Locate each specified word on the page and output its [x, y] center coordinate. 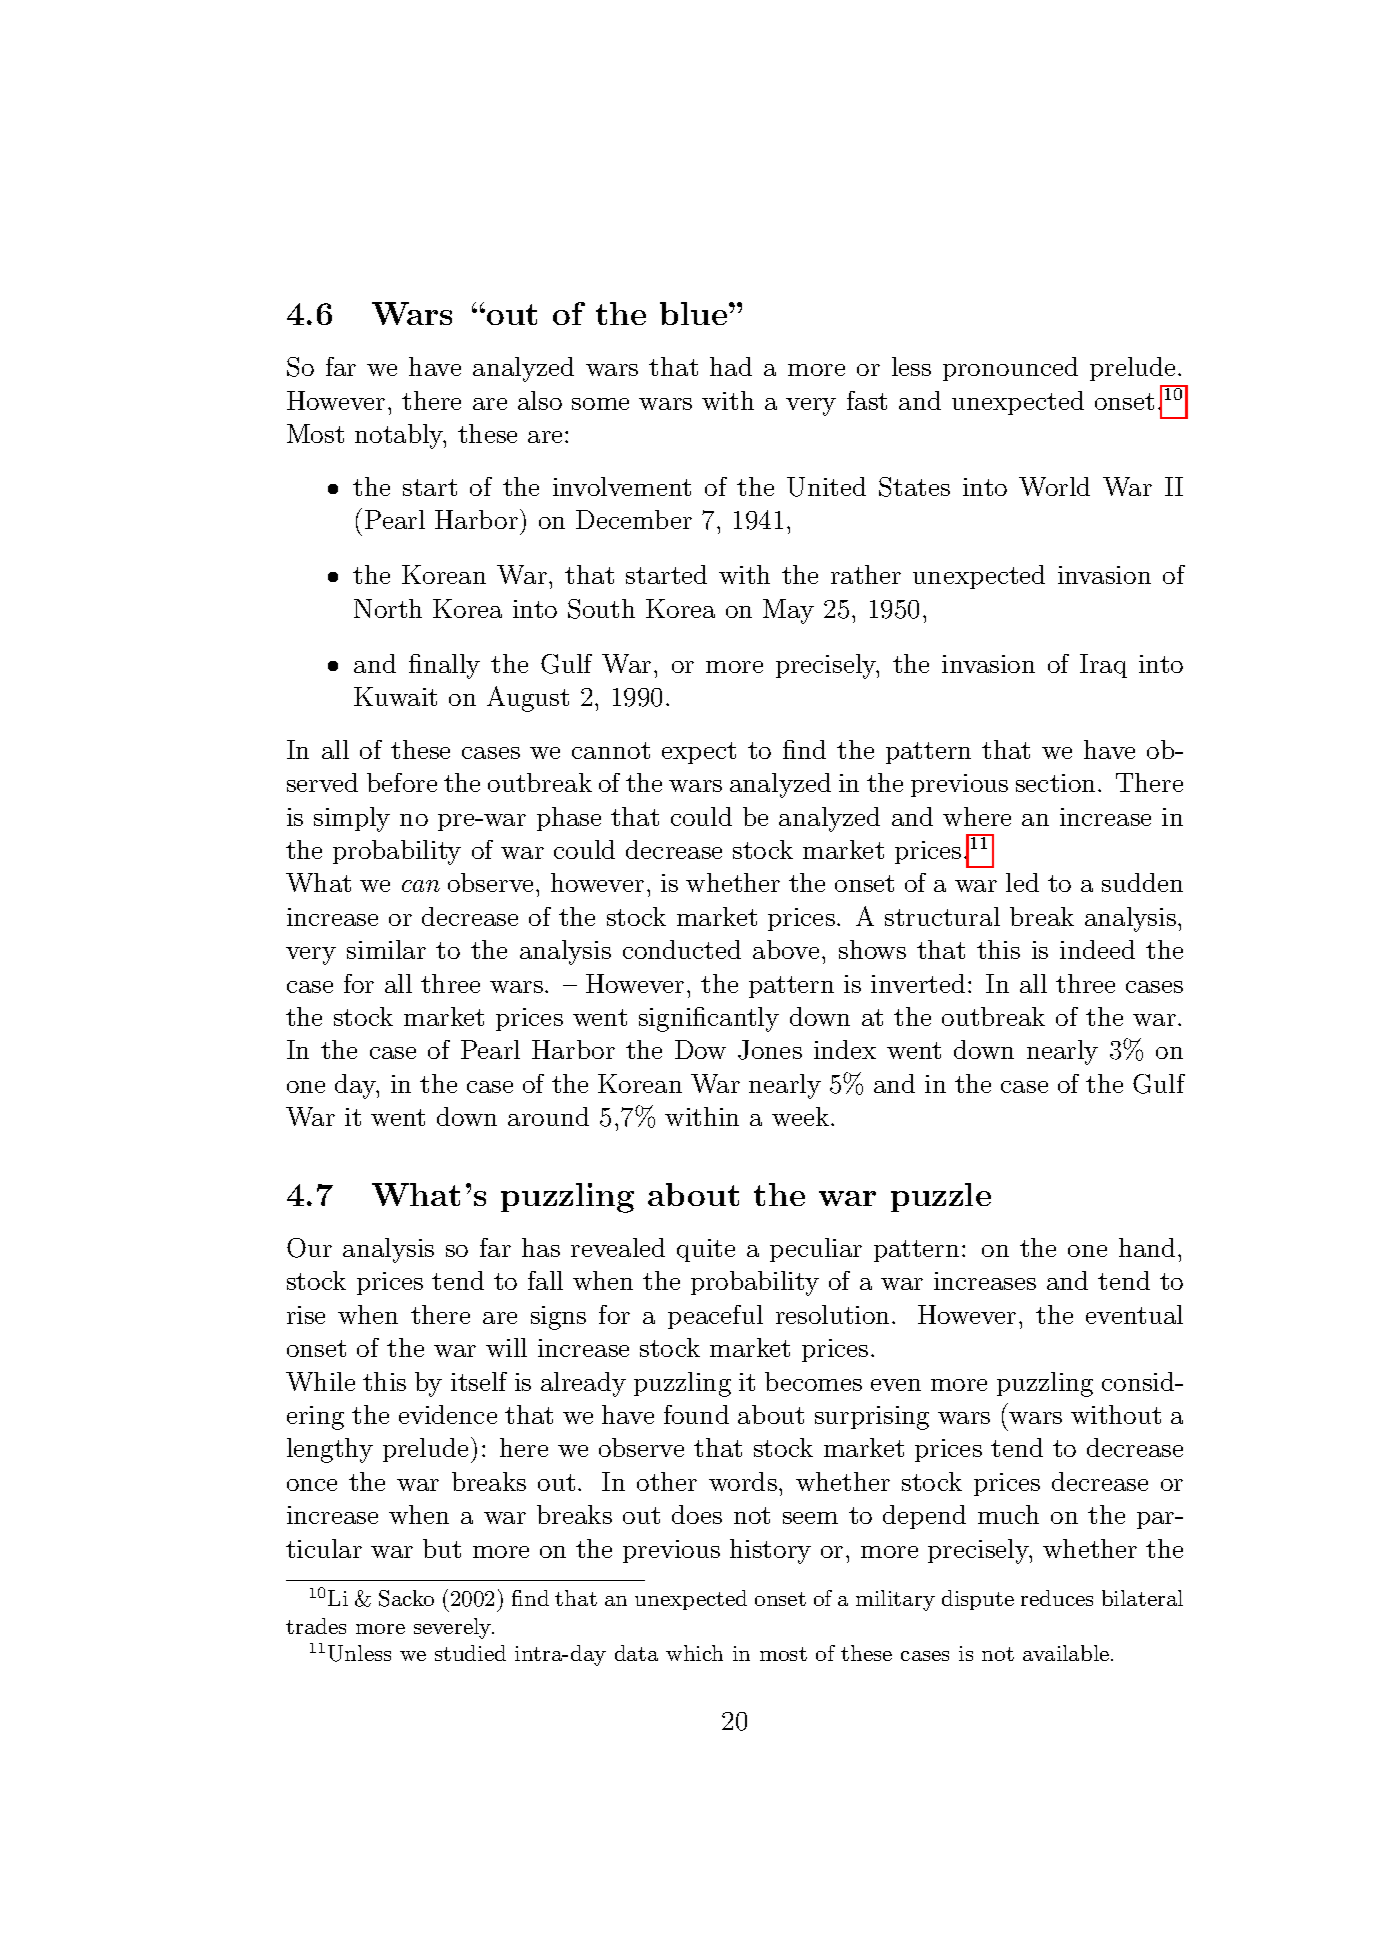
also [540, 400]
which [694, 1653]
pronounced [1010, 369]
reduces [1057, 1598]
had [731, 366]
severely [454, 1628]
